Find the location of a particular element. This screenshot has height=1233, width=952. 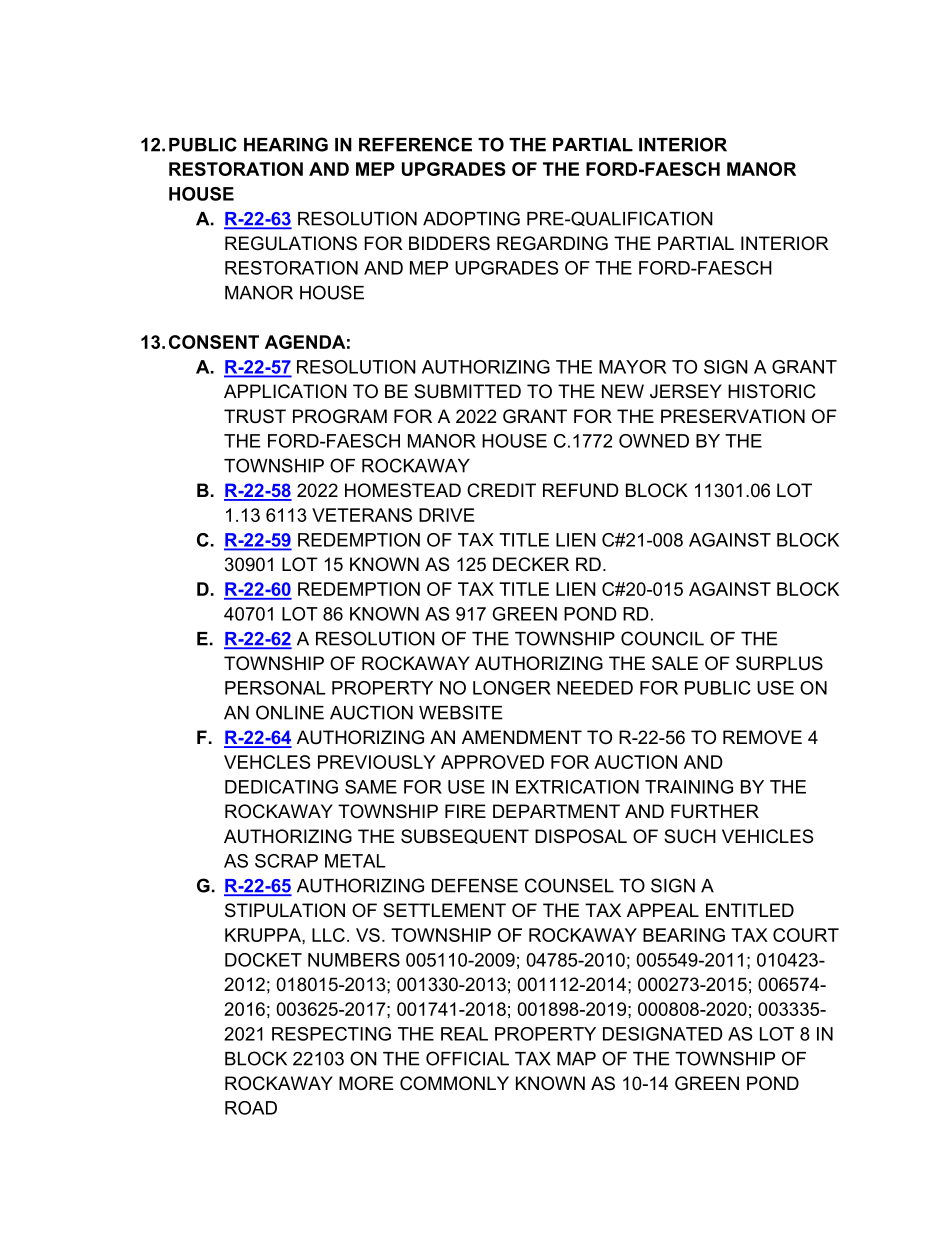

PRESERVATION is located at coordinates (733, 416).
